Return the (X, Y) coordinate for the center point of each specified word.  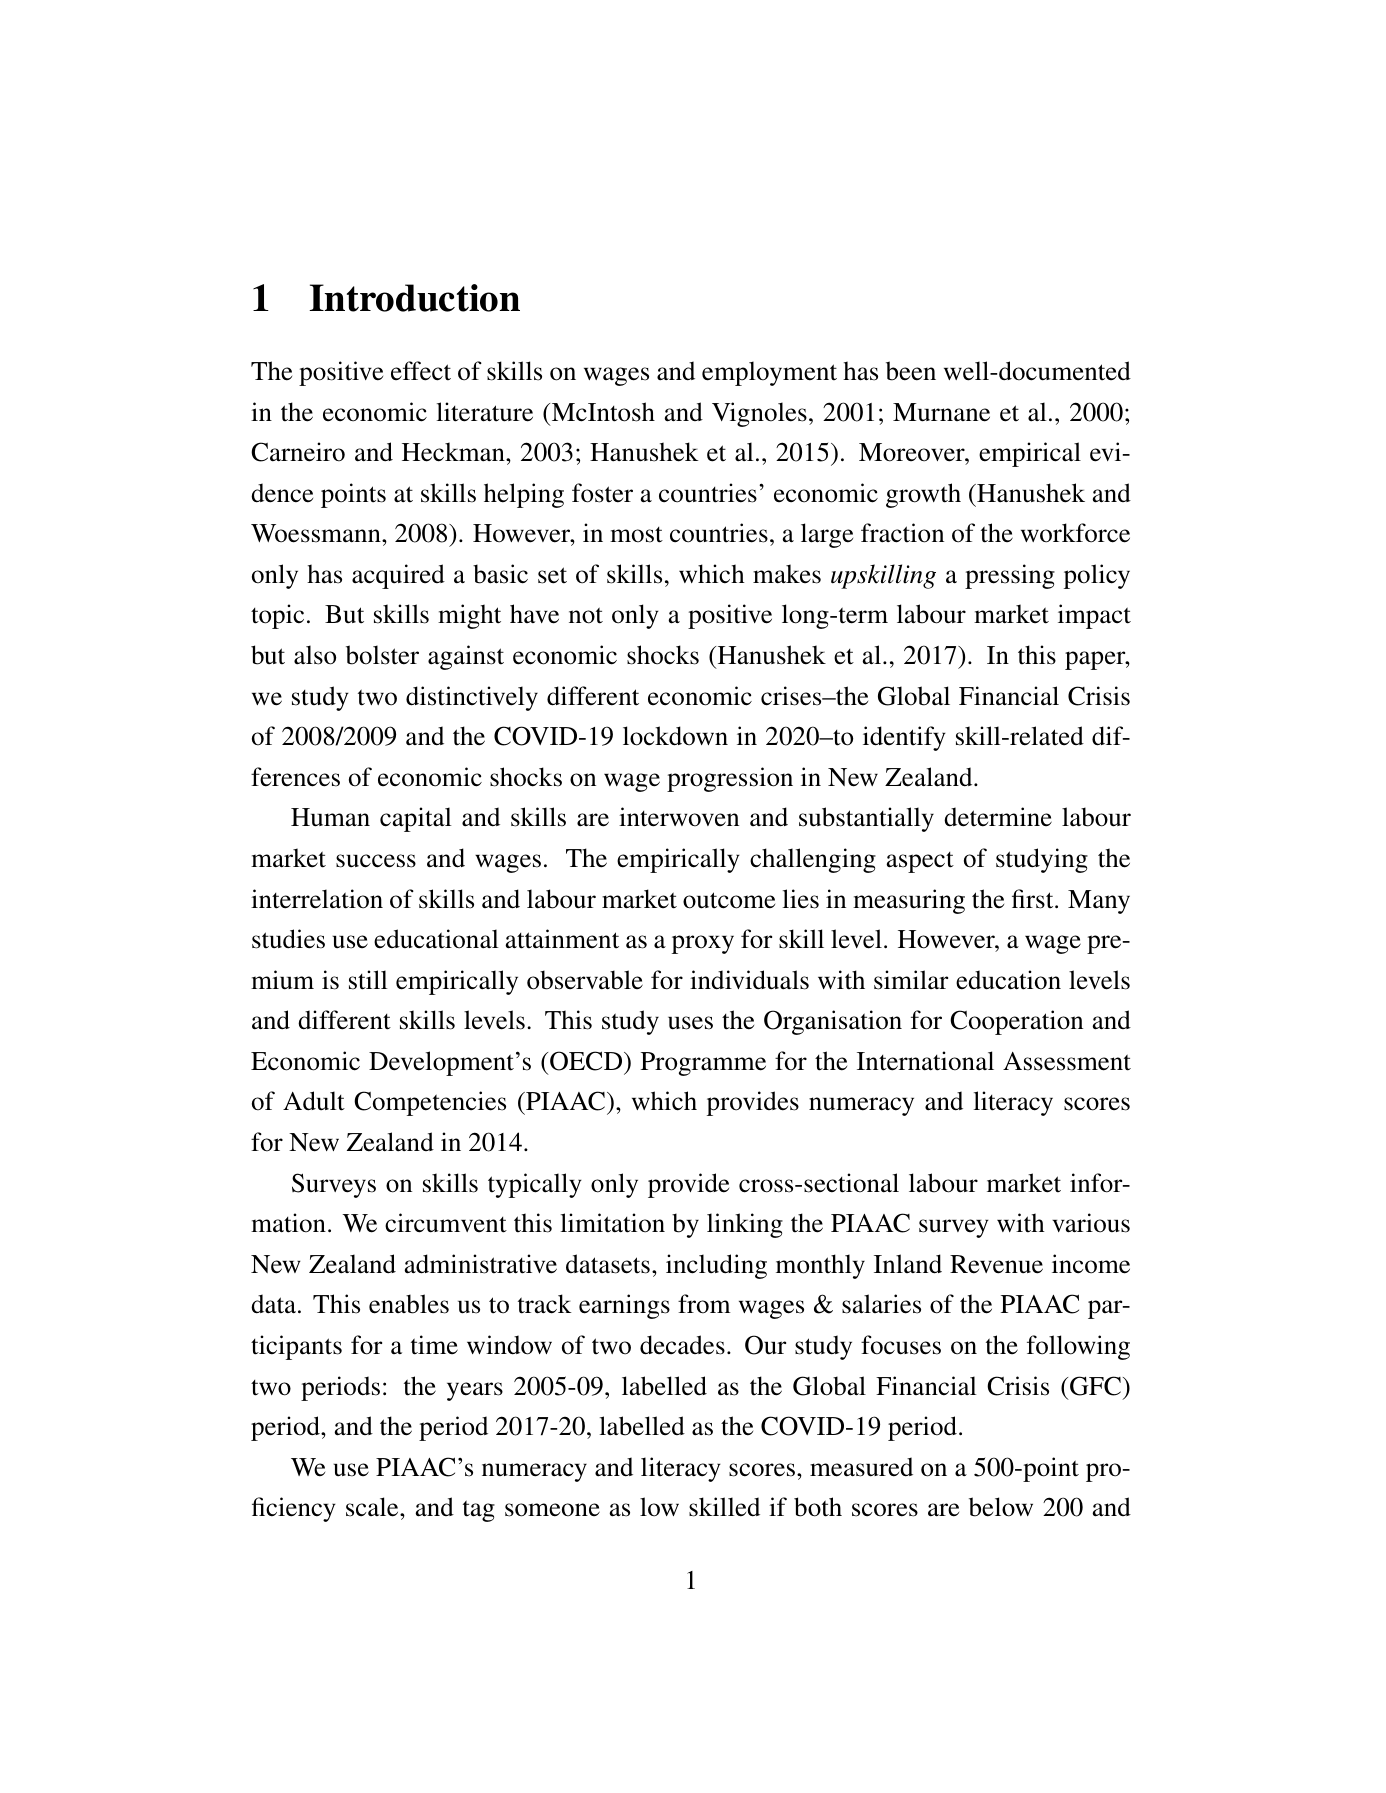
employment (769, 373)
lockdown (675, 736)
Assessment (1067, 1061)
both (818, 1507)
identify (904, 738)
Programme (703, 1064)
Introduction (414, 298)
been (911, 371)
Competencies (430, 1103)
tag (479, 1511)
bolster (382, 655)
